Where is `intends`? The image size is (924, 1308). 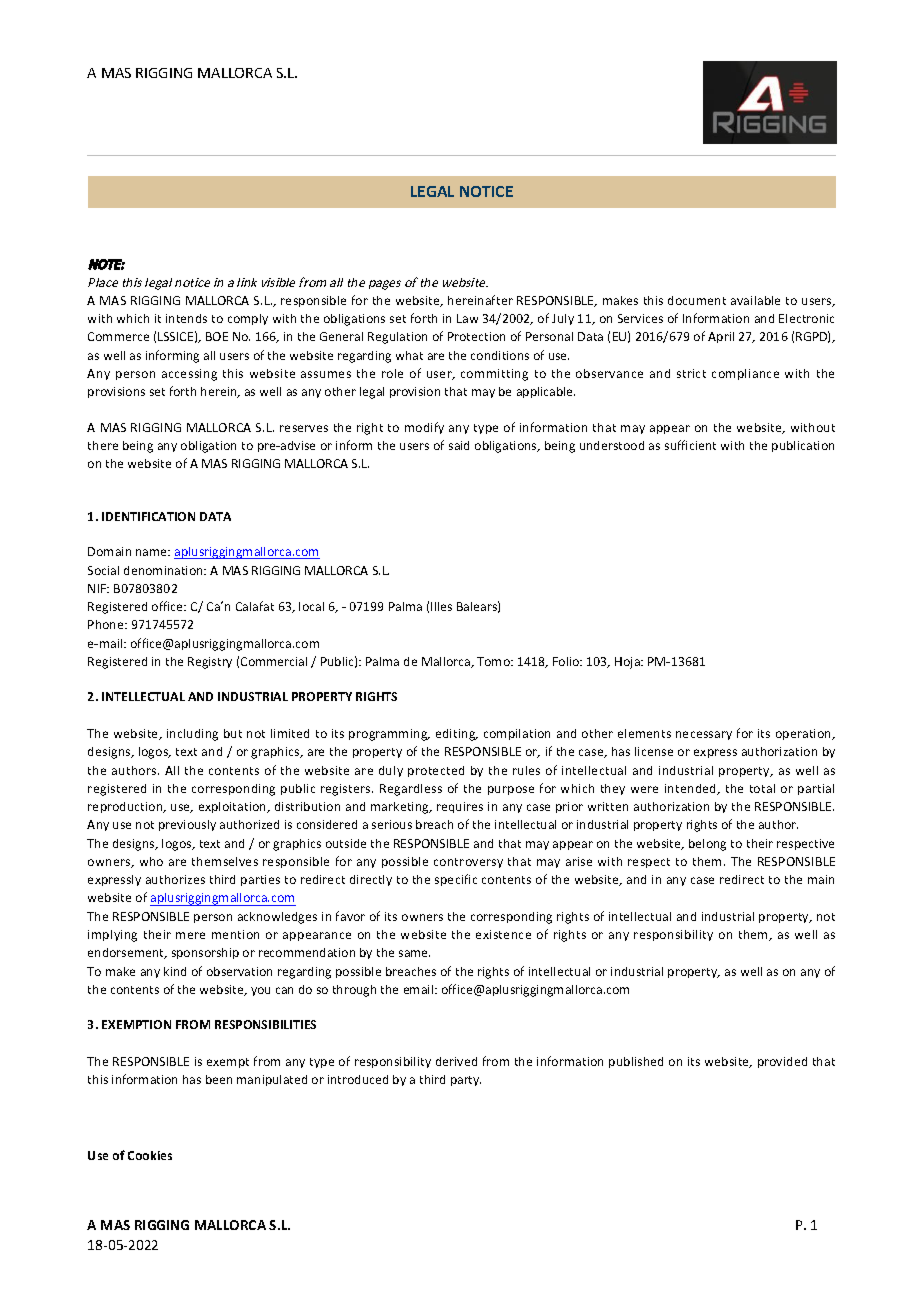 intends is located at coordinates (186, 318).
